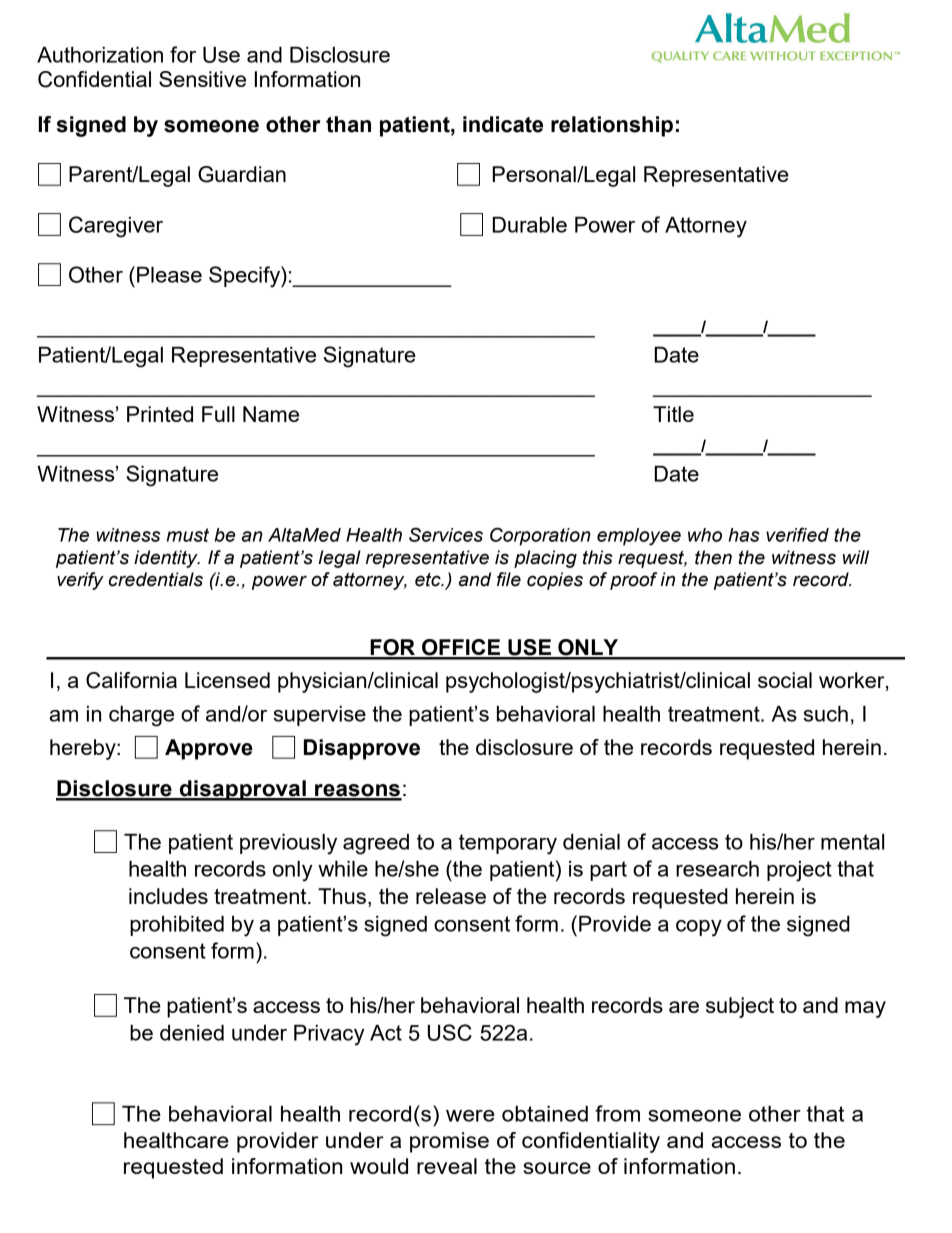 The image size is (952, 1233). Describe the element at coordinates (612, 126) in the page. I see `relationship` at that location.
